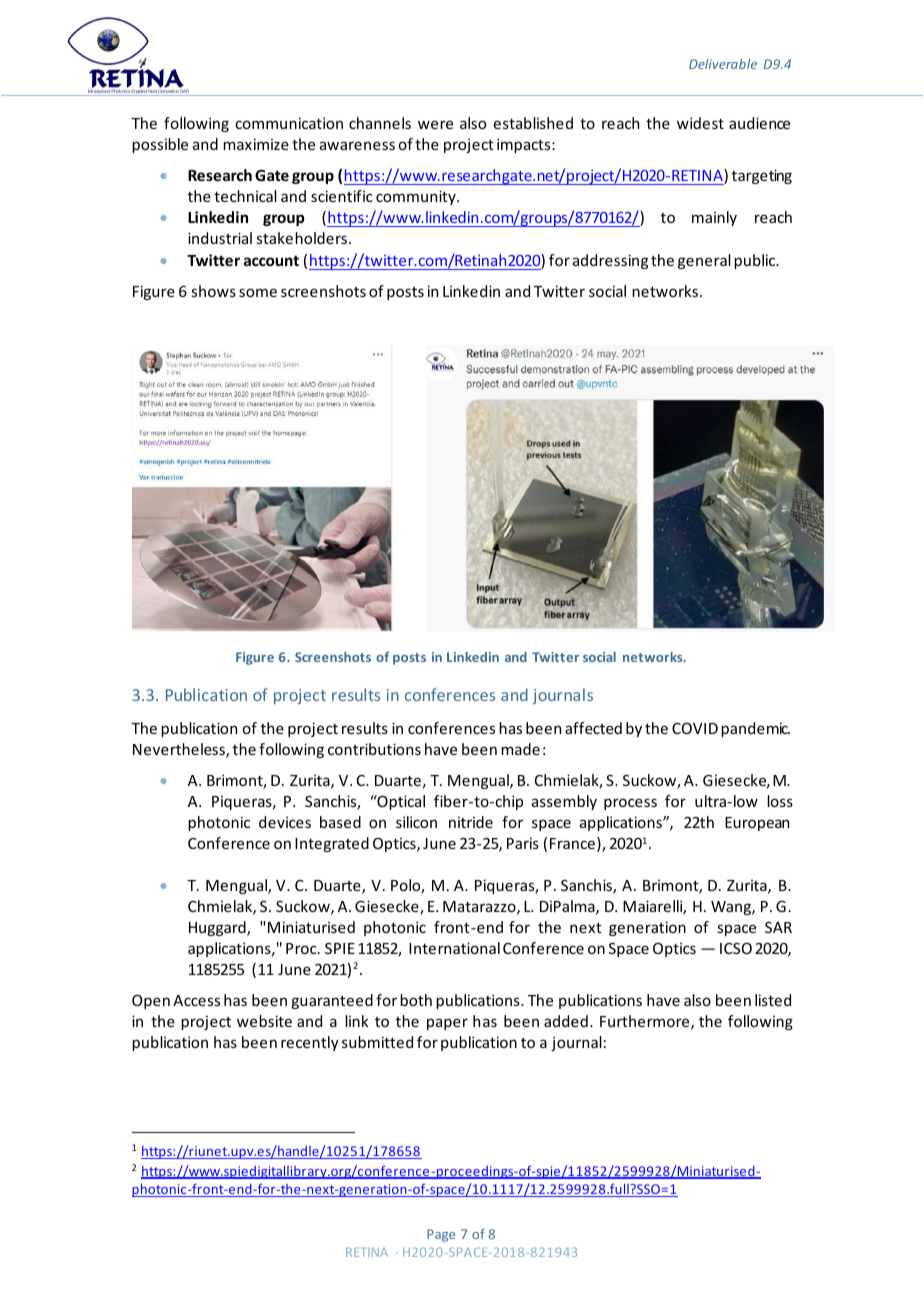 This document has width=924, height=1308. I want to click on nitride, so click(471, 822).
